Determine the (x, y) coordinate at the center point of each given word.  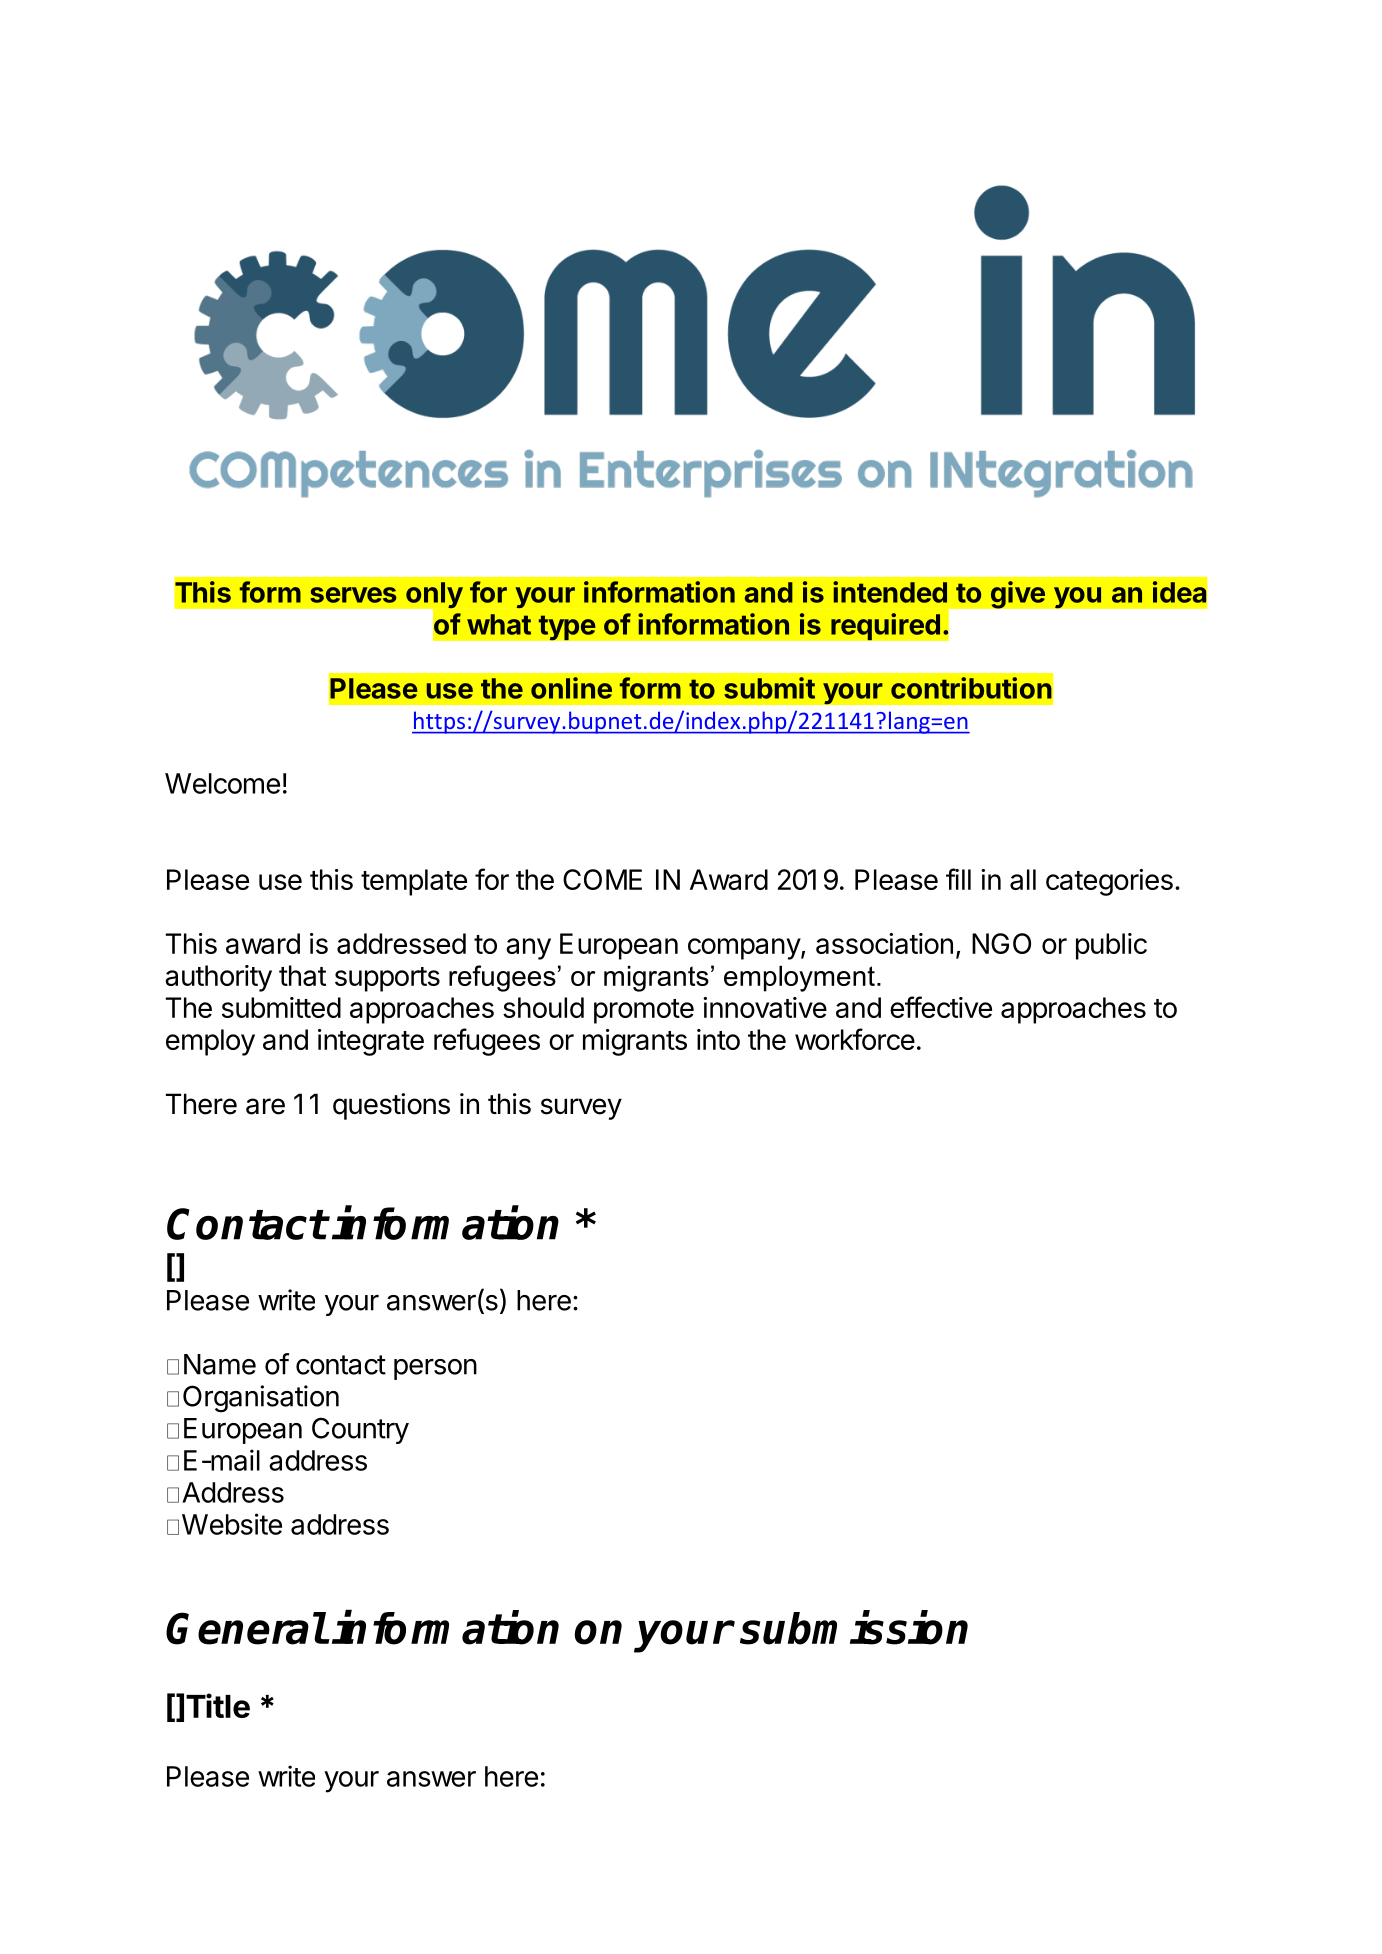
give (1018, 595)
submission (854, 1628)
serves (353, 595)
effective (941, 1007)
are (265, 1106)
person (435, 1369)
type (567, 628)
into (718, 1039)
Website (232, 1524)
